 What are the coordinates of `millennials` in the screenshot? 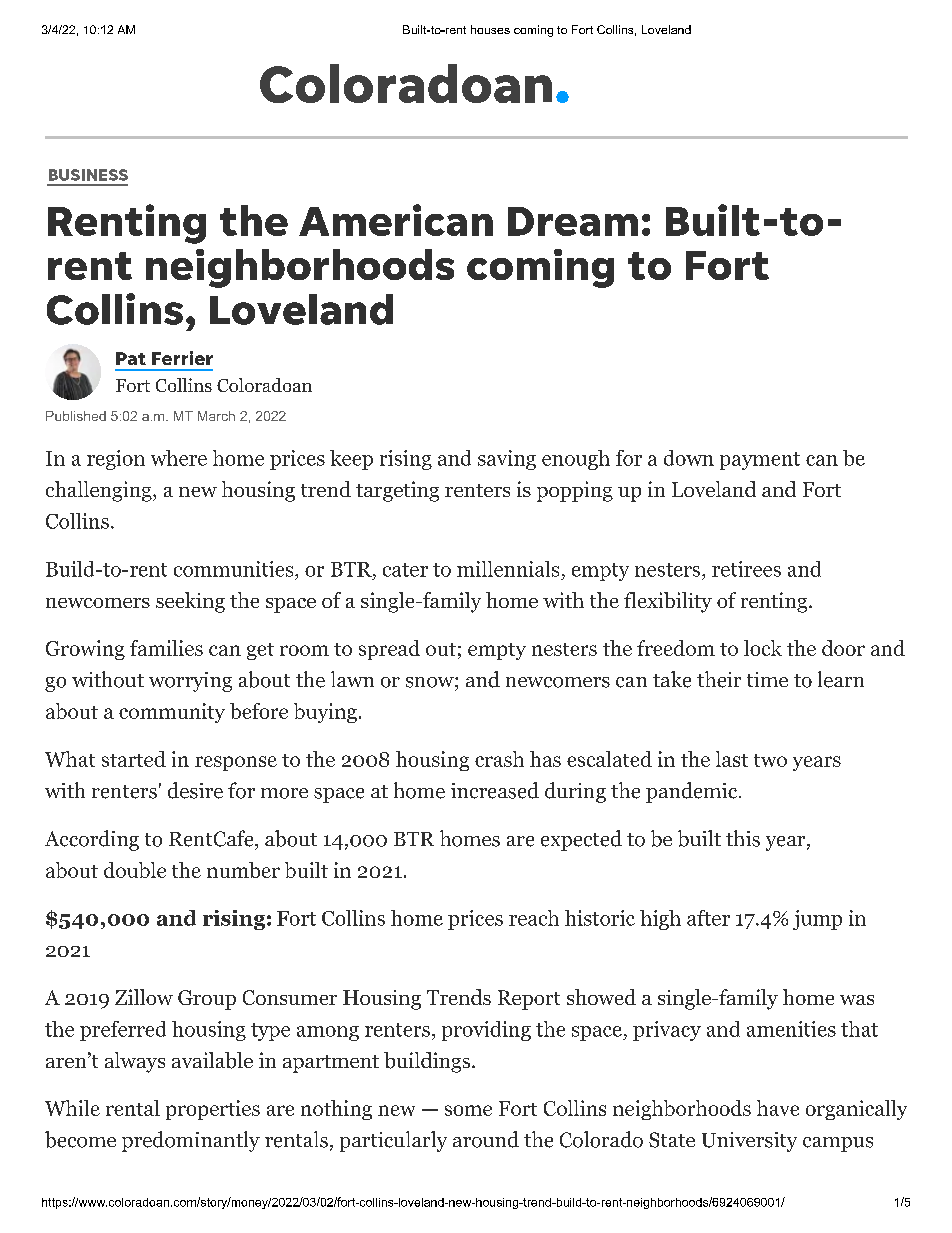 It's located at (508, 569).
